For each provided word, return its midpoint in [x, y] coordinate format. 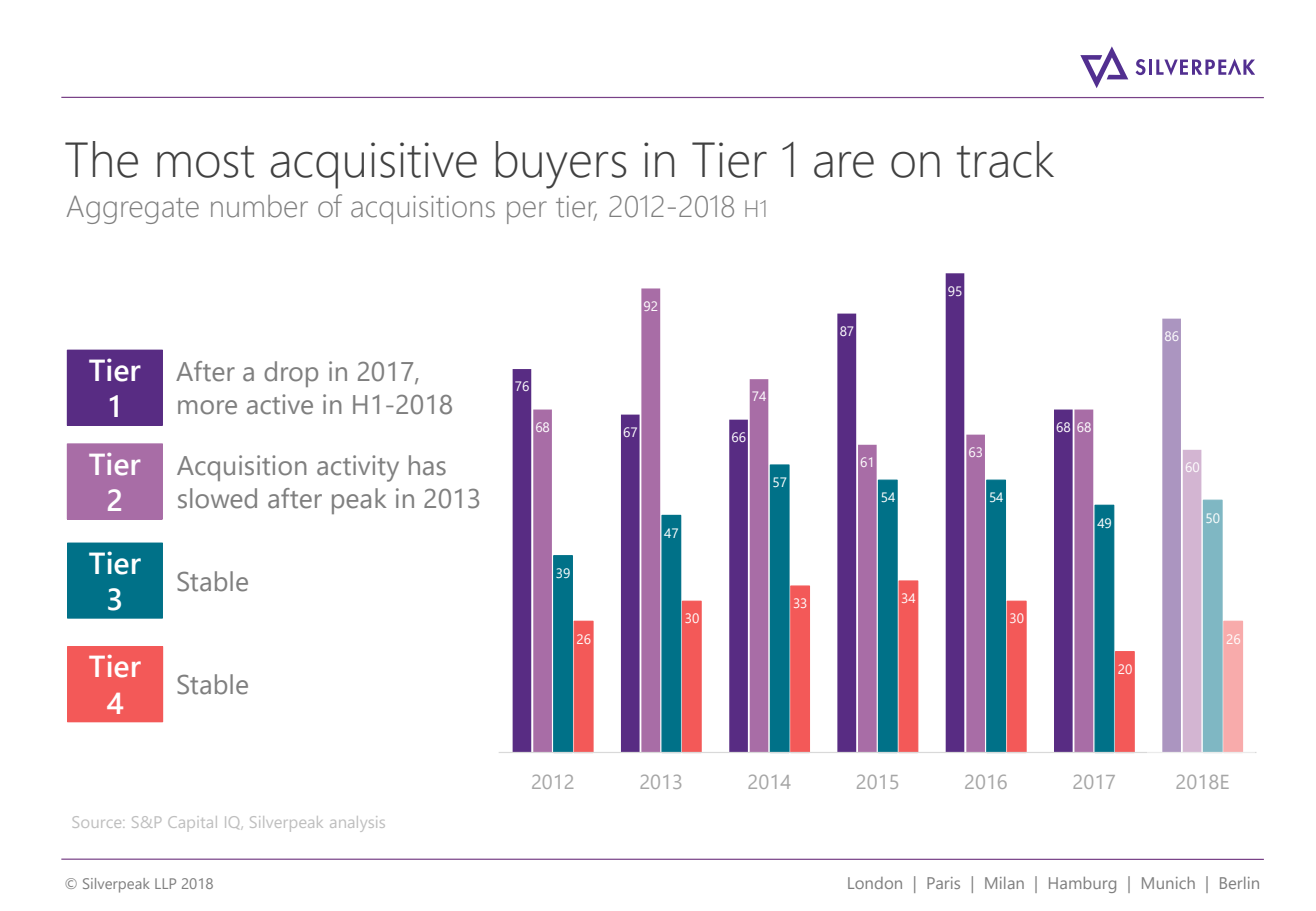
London [875, 883]
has [427, 465]
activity [358, 468]
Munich [1168, 883]
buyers [561, 165]
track [1005, 159]
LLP [165, 883]
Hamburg [1082, 885]
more [207, 407]
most [205, 162]
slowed [217, 498]
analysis [357, 824]
